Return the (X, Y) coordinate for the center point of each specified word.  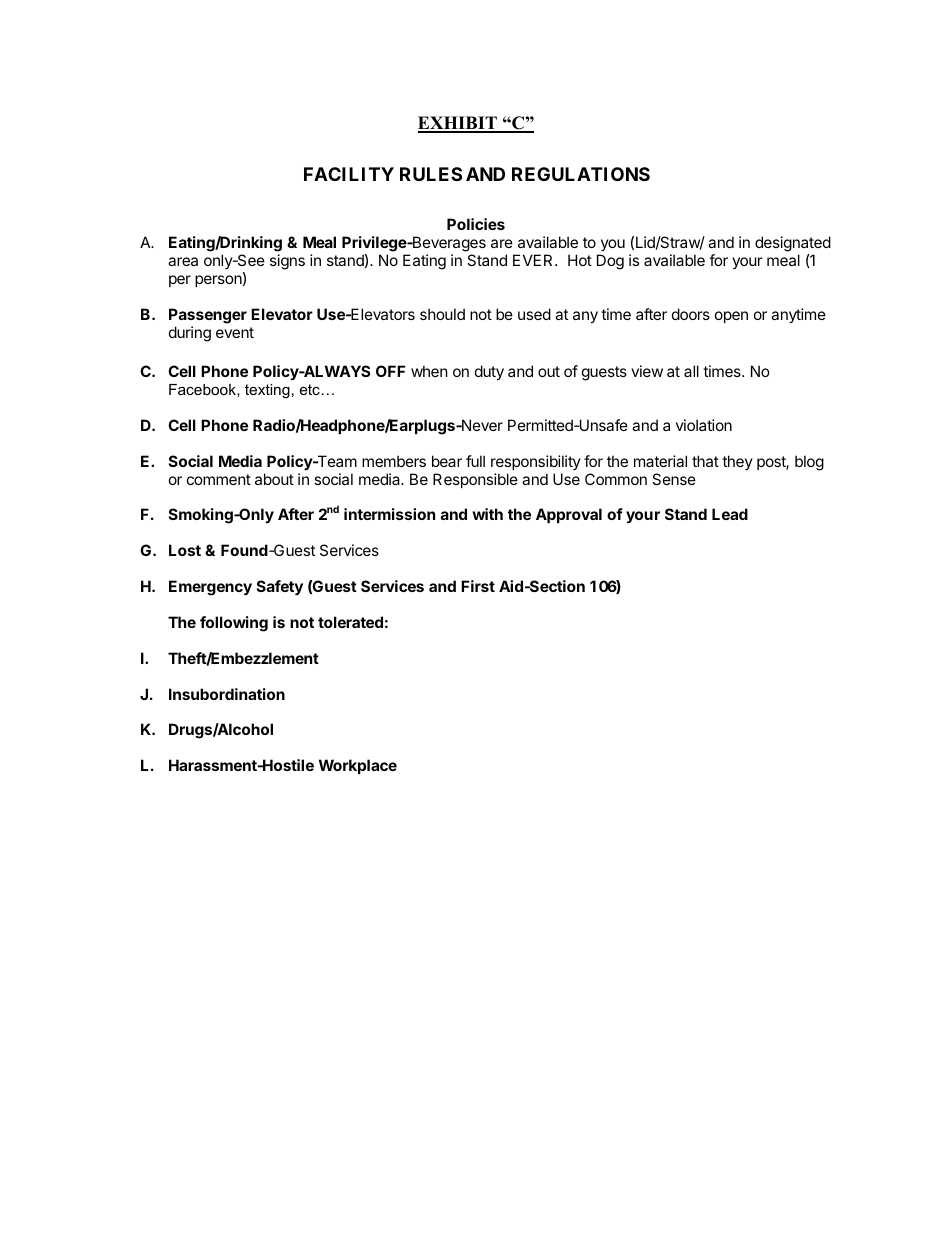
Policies (476, 224)
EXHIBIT (458, 124)
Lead (730, 514)
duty (489, 372)
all (691, 371)
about (274, 479)
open (731, 317)
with (487, 514)
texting (267, 391)
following (234, 624)
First (478, 586)
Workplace (358, 766)
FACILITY (349, 174)
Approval (569, 515)
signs (287, 262)
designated (793, 245)
